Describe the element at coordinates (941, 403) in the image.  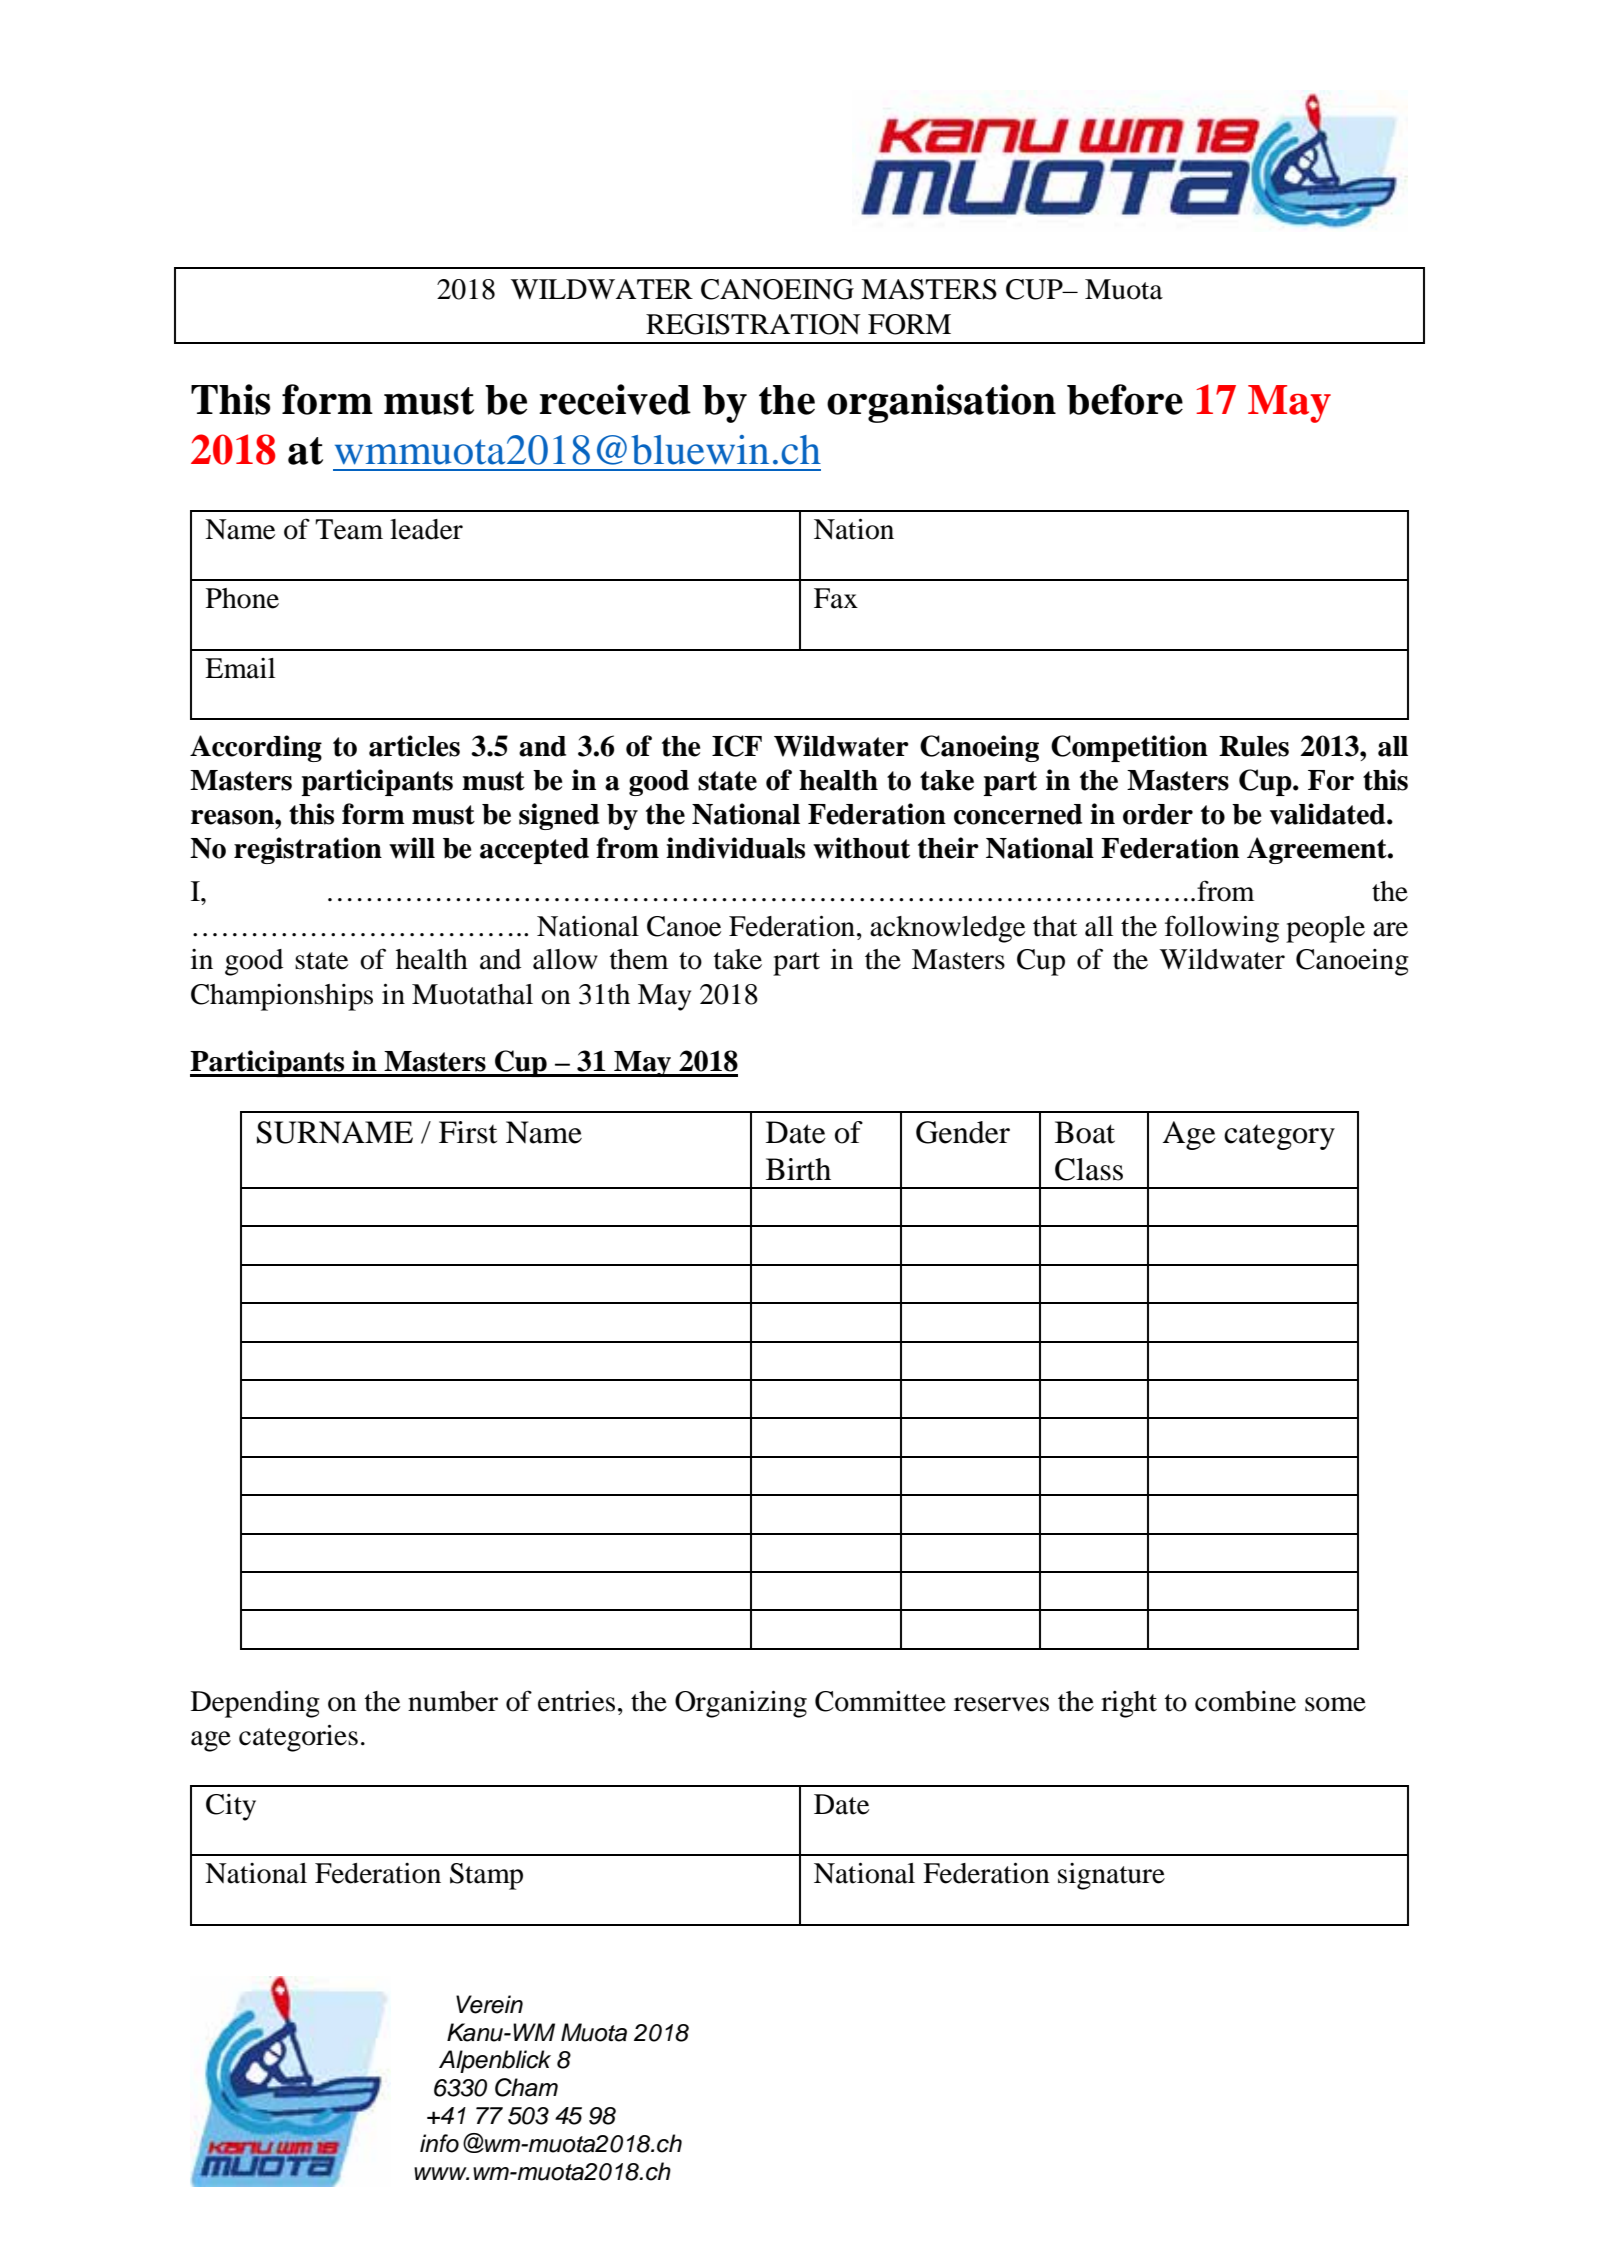
I see `organisation` at that location.
